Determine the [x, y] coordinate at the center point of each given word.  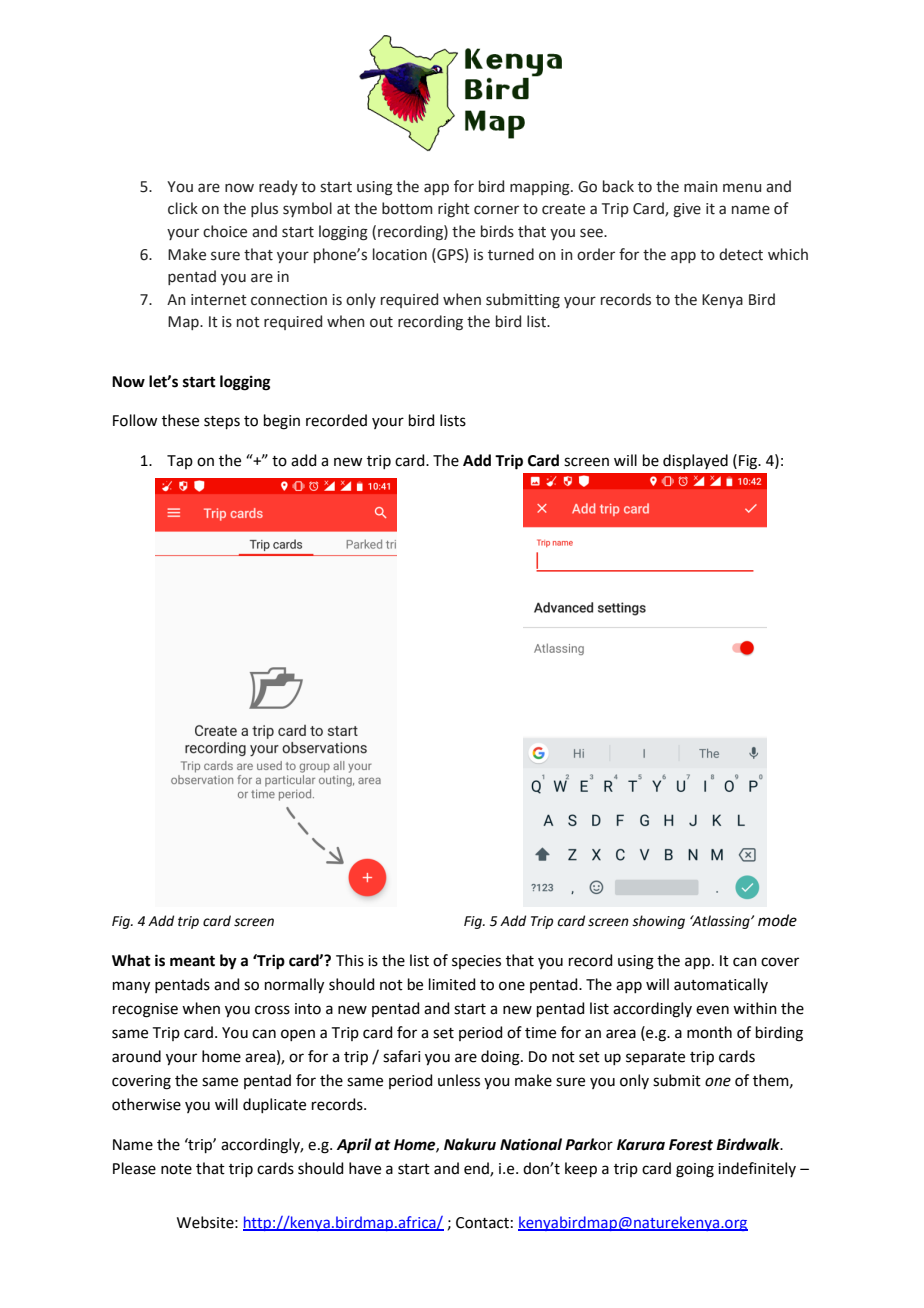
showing [658, 922]
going [695, 1170]
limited [452, 984]
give [687, 210]
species [476, 962]
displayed [695, 461]
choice [225, 231]
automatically [721, 985]
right [454, 210]
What [131, 960]
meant [192, 961]
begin [282, 422]
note [176, 1169]
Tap [180, 462]
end [477, 1169]
